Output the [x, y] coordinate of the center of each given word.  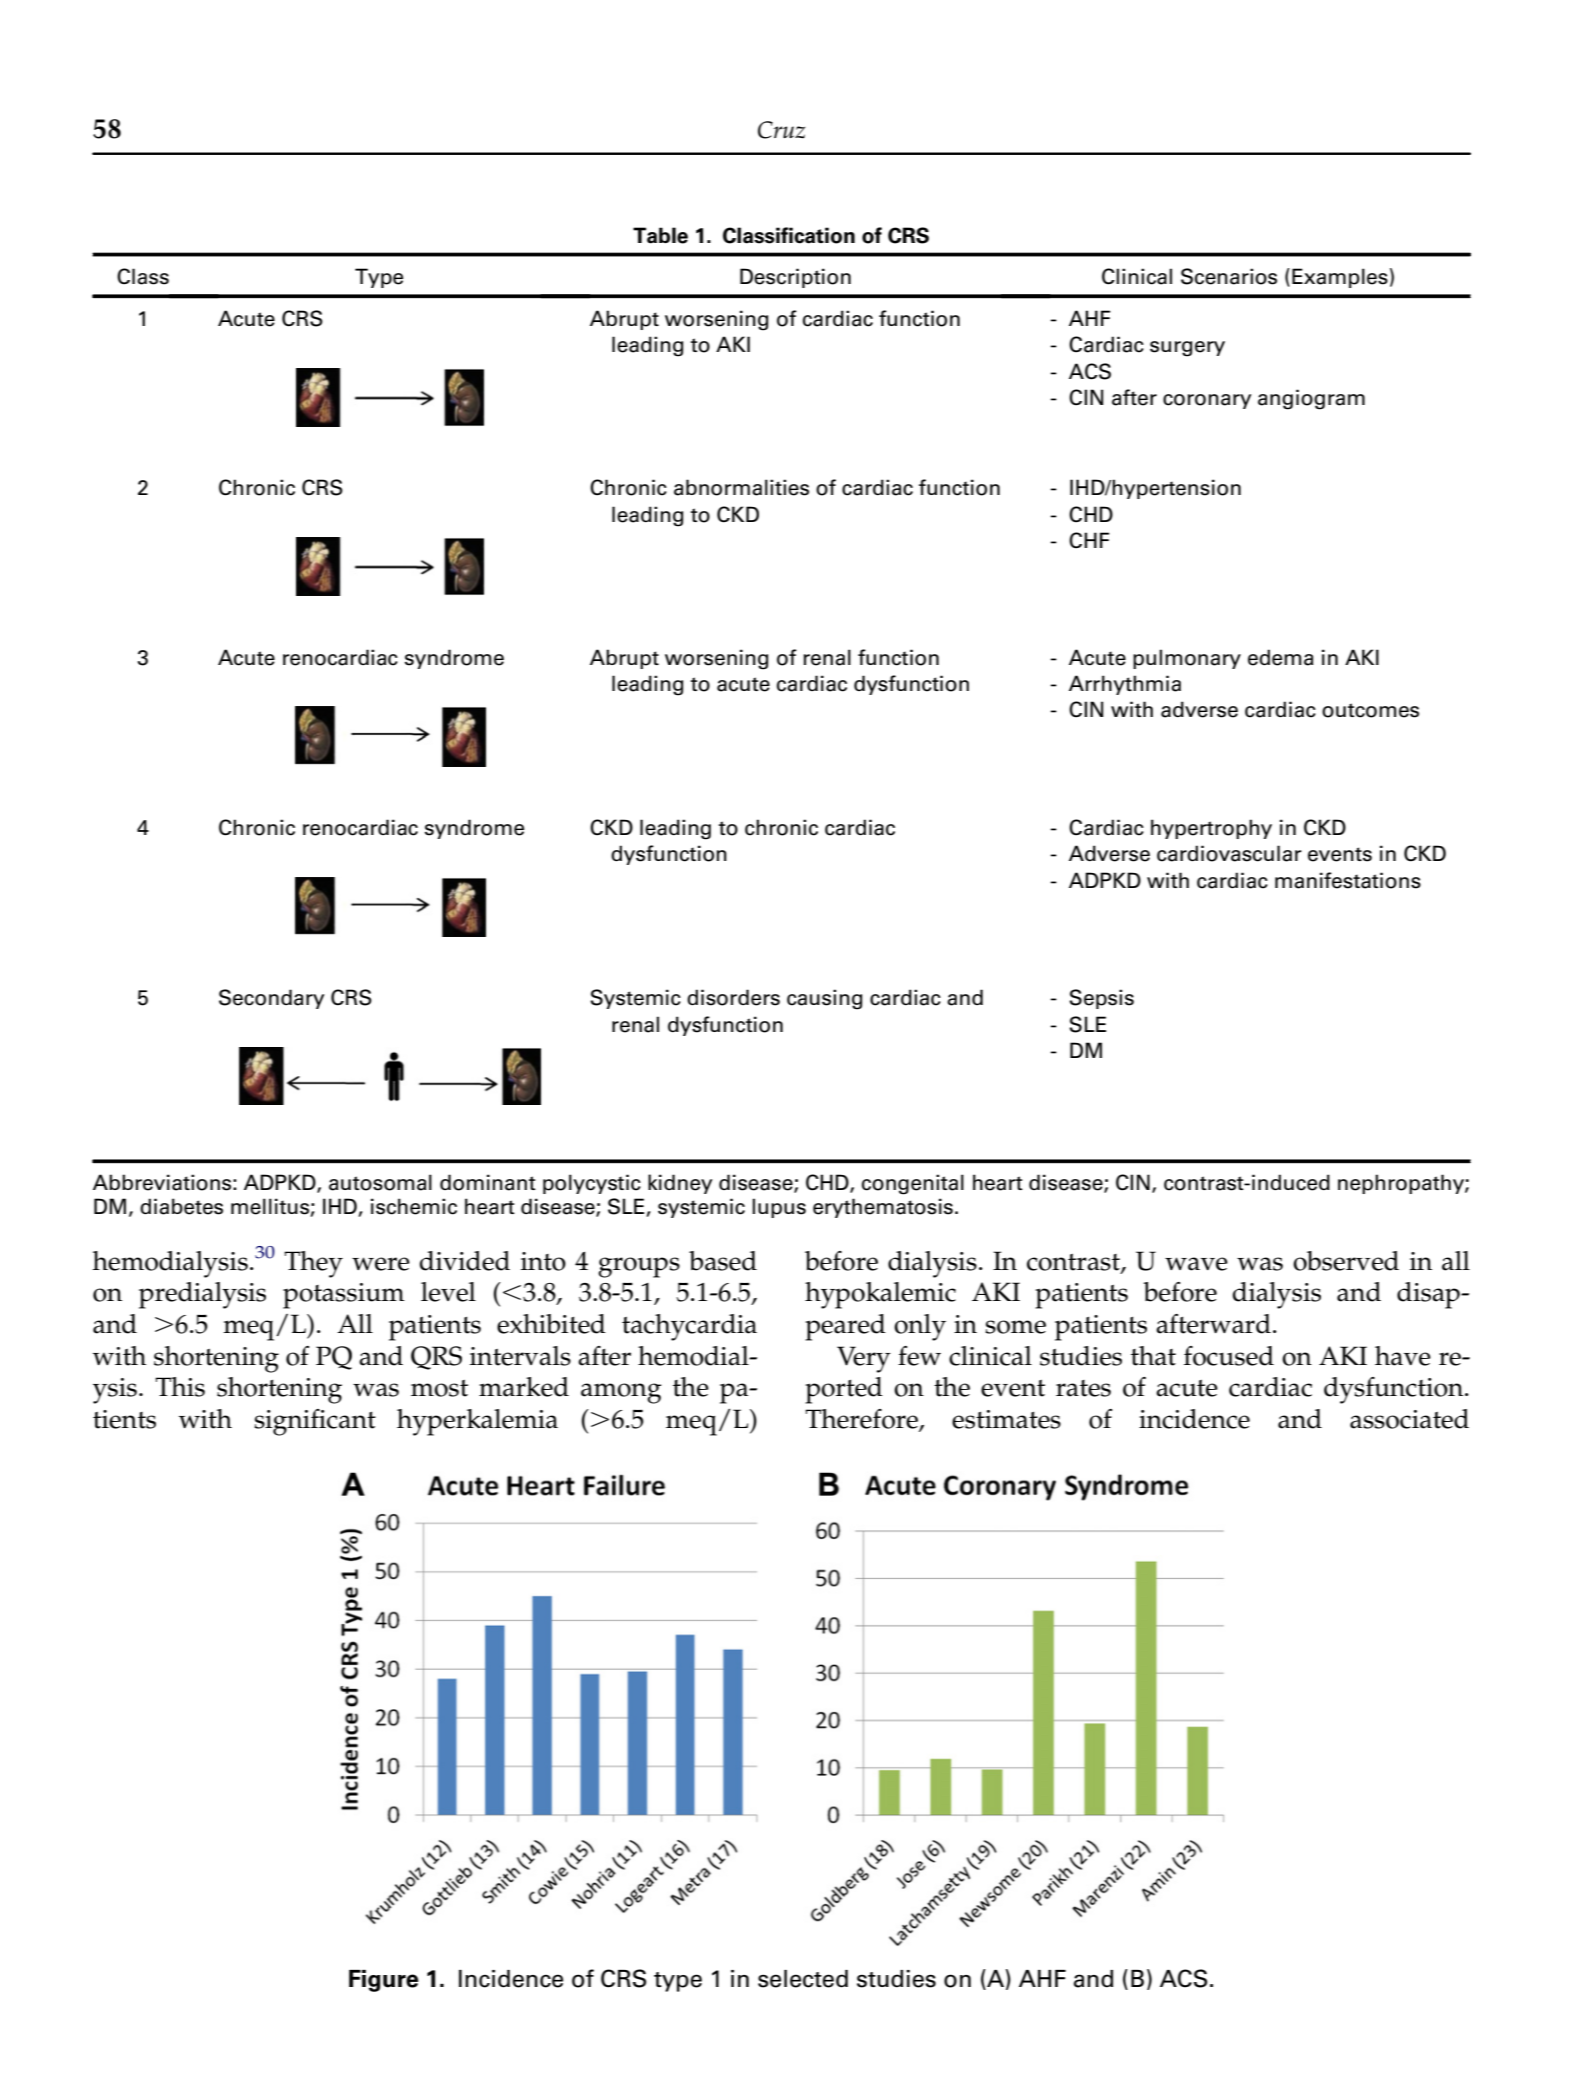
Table [660, 235]
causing [824, 999]
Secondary [271, 999]
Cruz [781, 130]
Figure [384, 1981]
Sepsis [1101, 999]
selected [803, 1979]
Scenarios [1229, 276]
